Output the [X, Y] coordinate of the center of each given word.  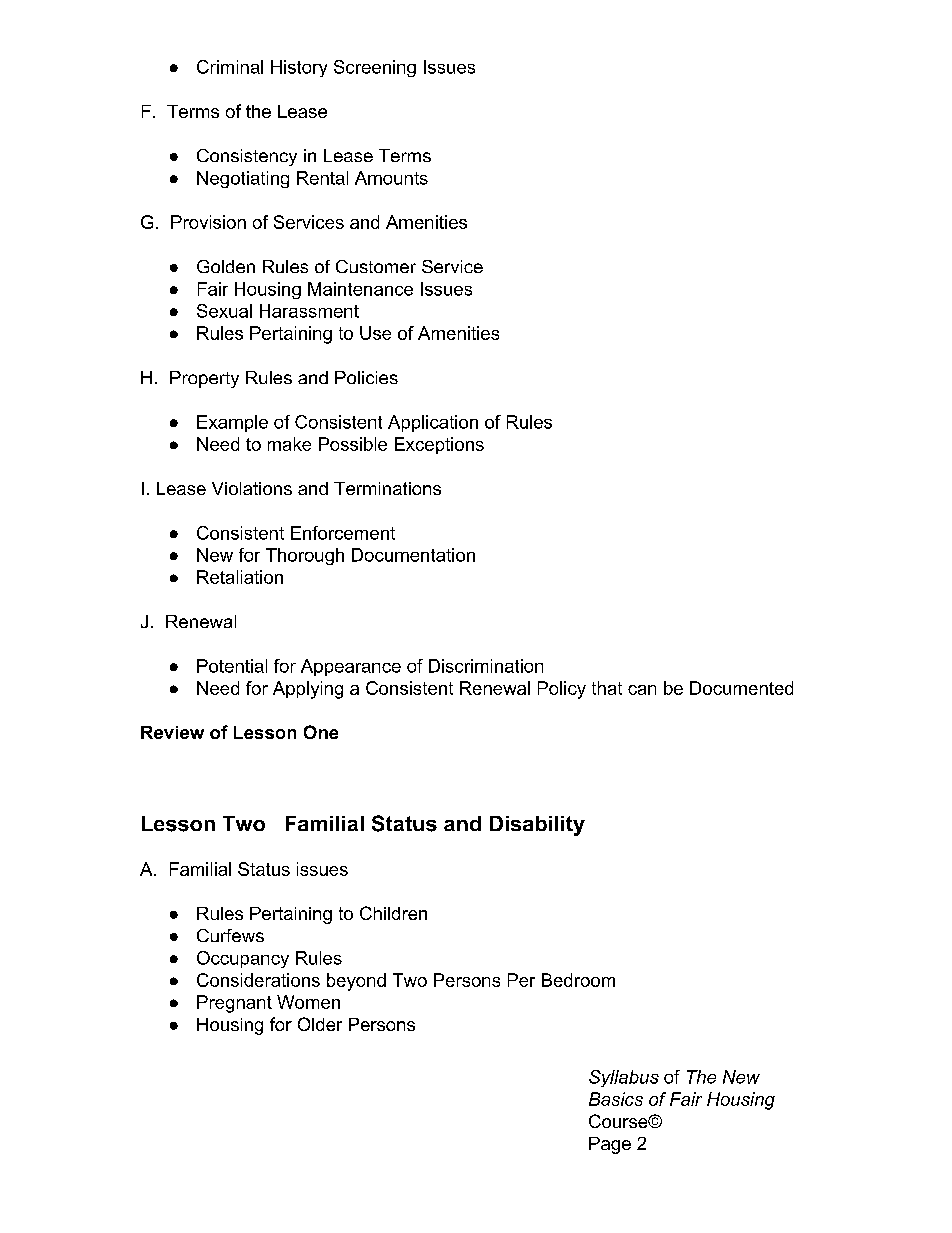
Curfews [230, 935]
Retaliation [240, 577]
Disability [537, 826]
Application [433, 423]
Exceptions [439, 445]
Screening [375, 68]
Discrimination [486, 666]
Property [204, 379]
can [642, 690]
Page [610, 1145]
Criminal [230, 67]
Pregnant [234, 1004]
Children [393, 913]
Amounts [391, 178]
